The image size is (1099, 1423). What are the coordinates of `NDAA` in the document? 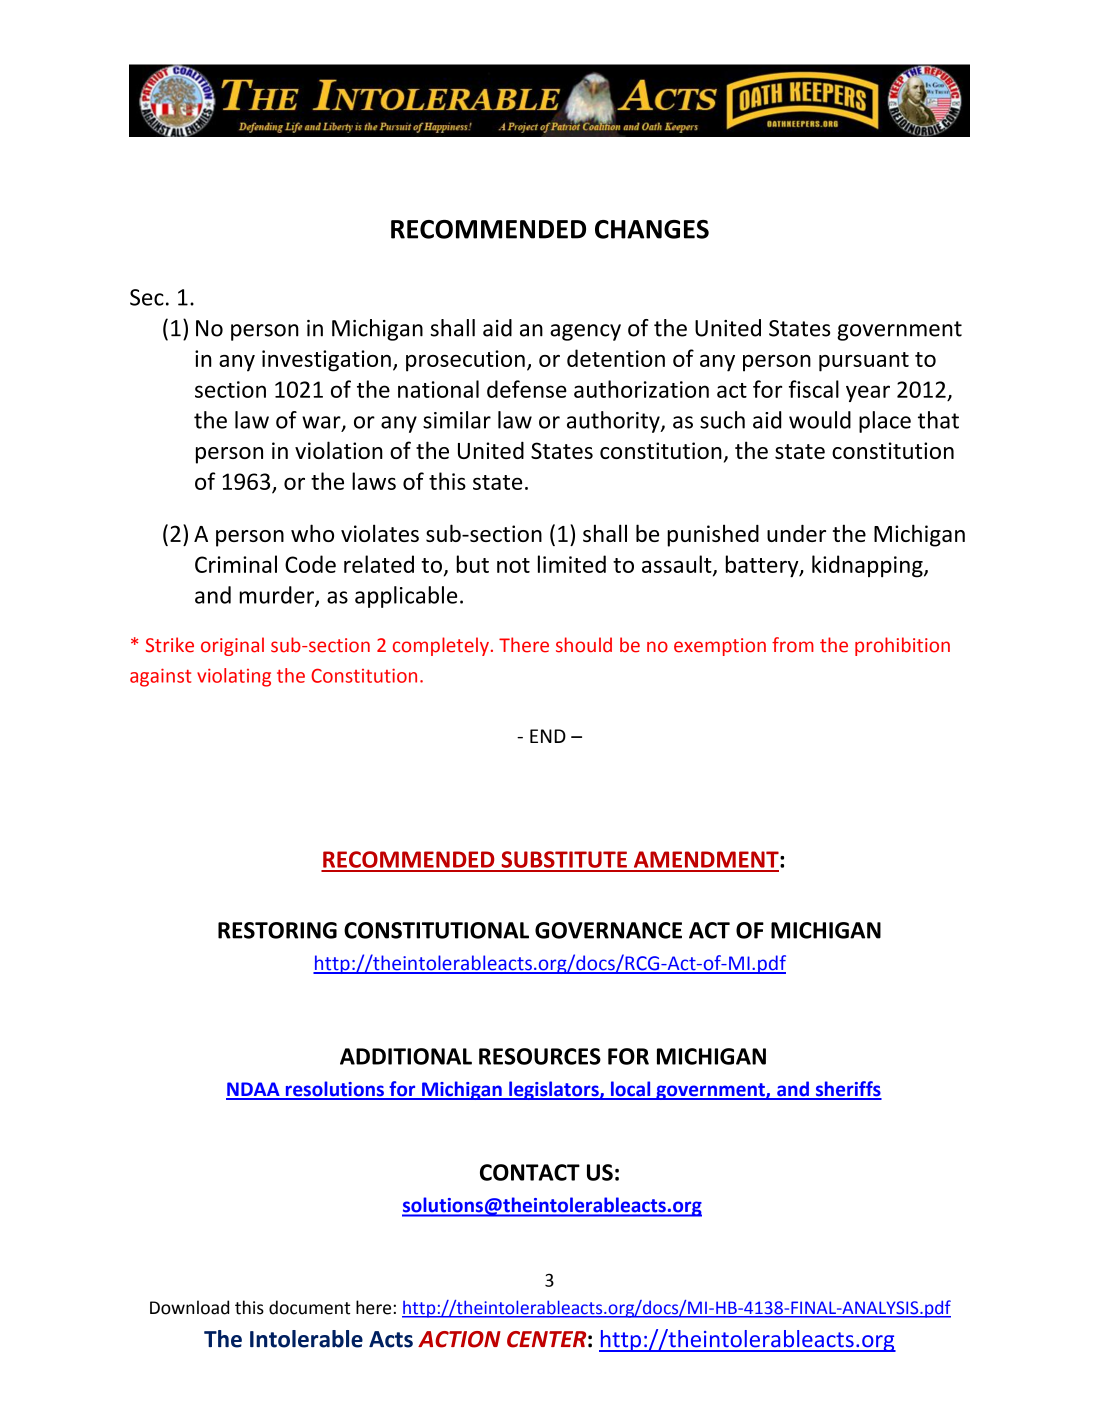 It's located at (254, 1090).
